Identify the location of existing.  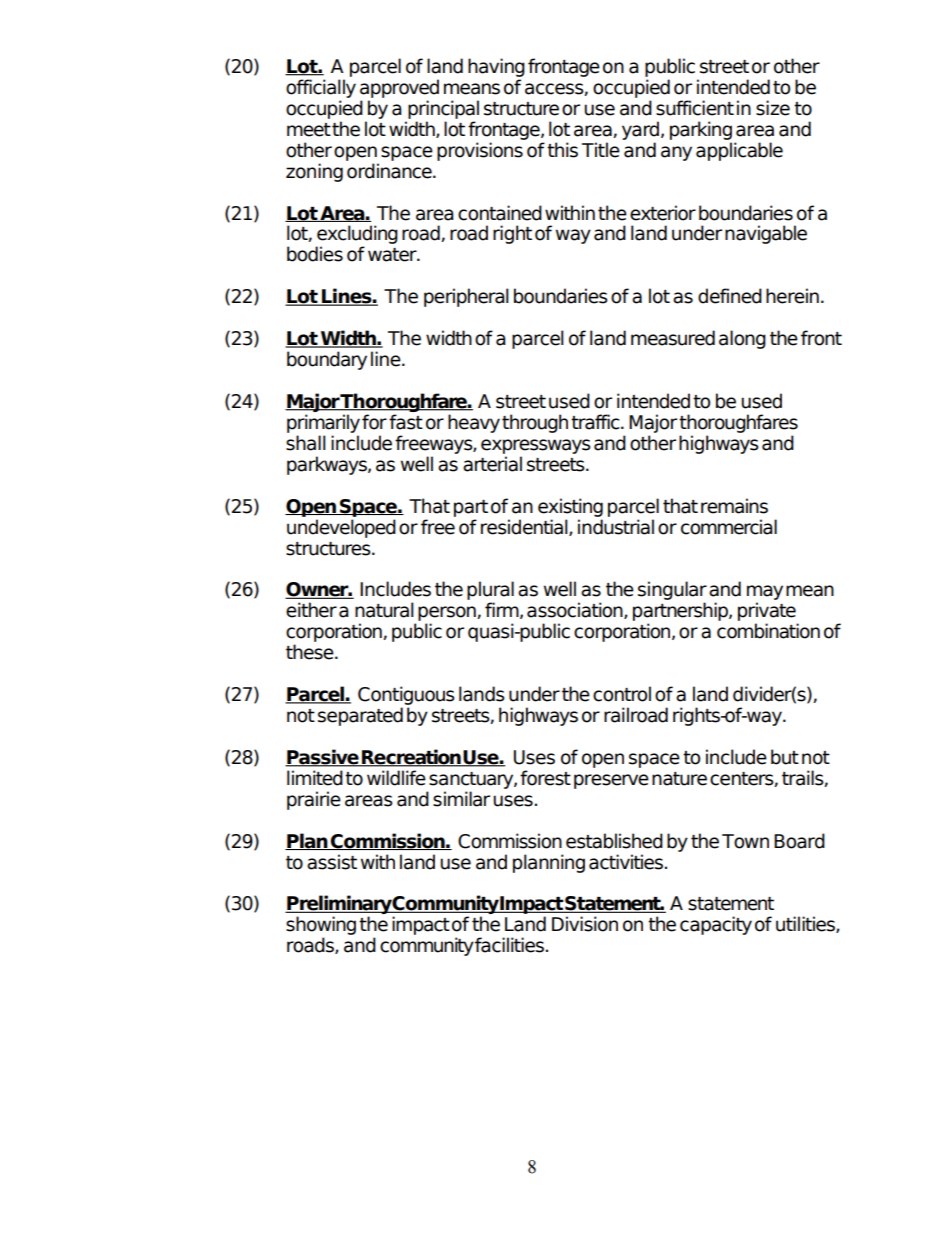
(570, 507).
